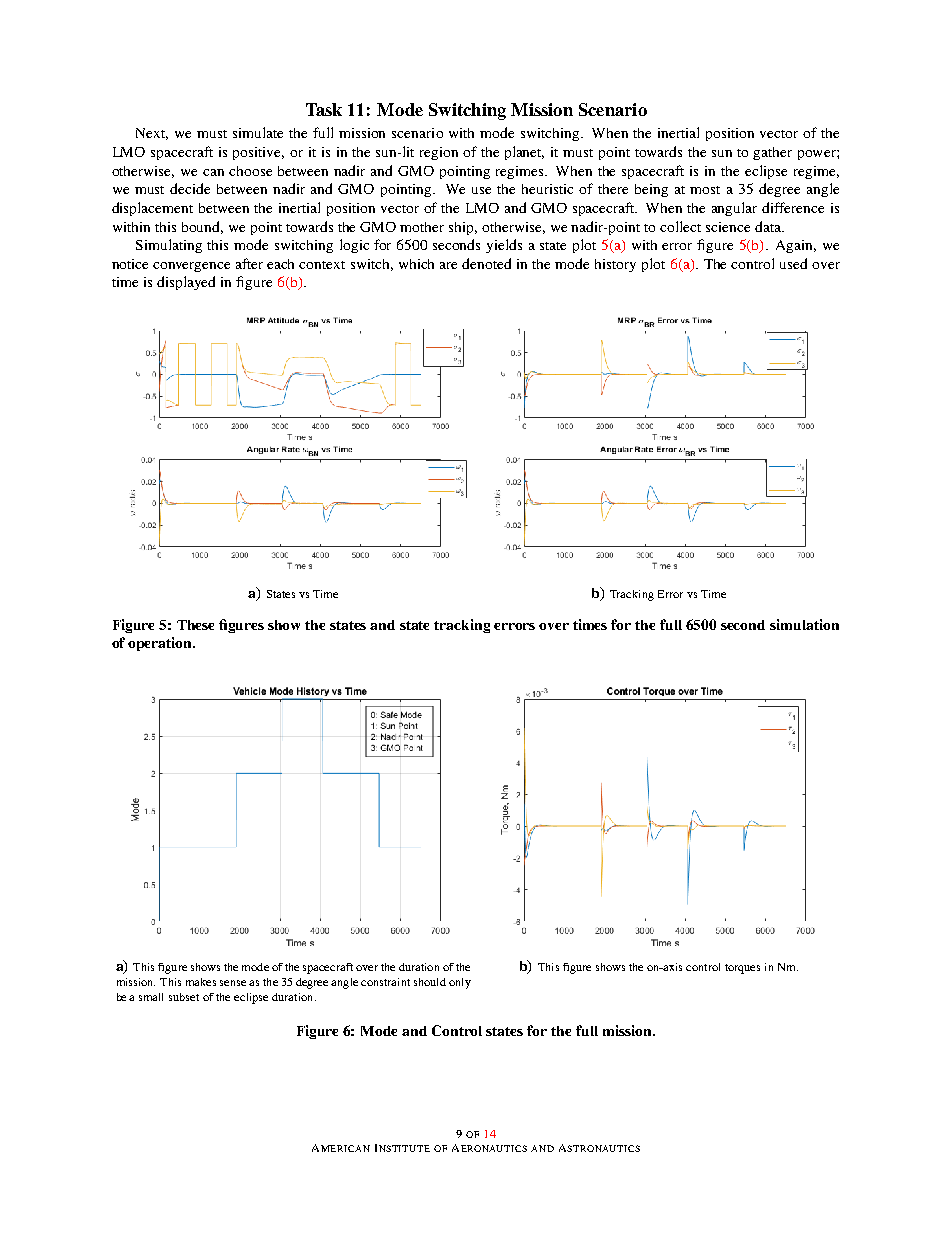  Describe the element at coordinates (460, 983) in the screenshot. I see `only` at that location.
